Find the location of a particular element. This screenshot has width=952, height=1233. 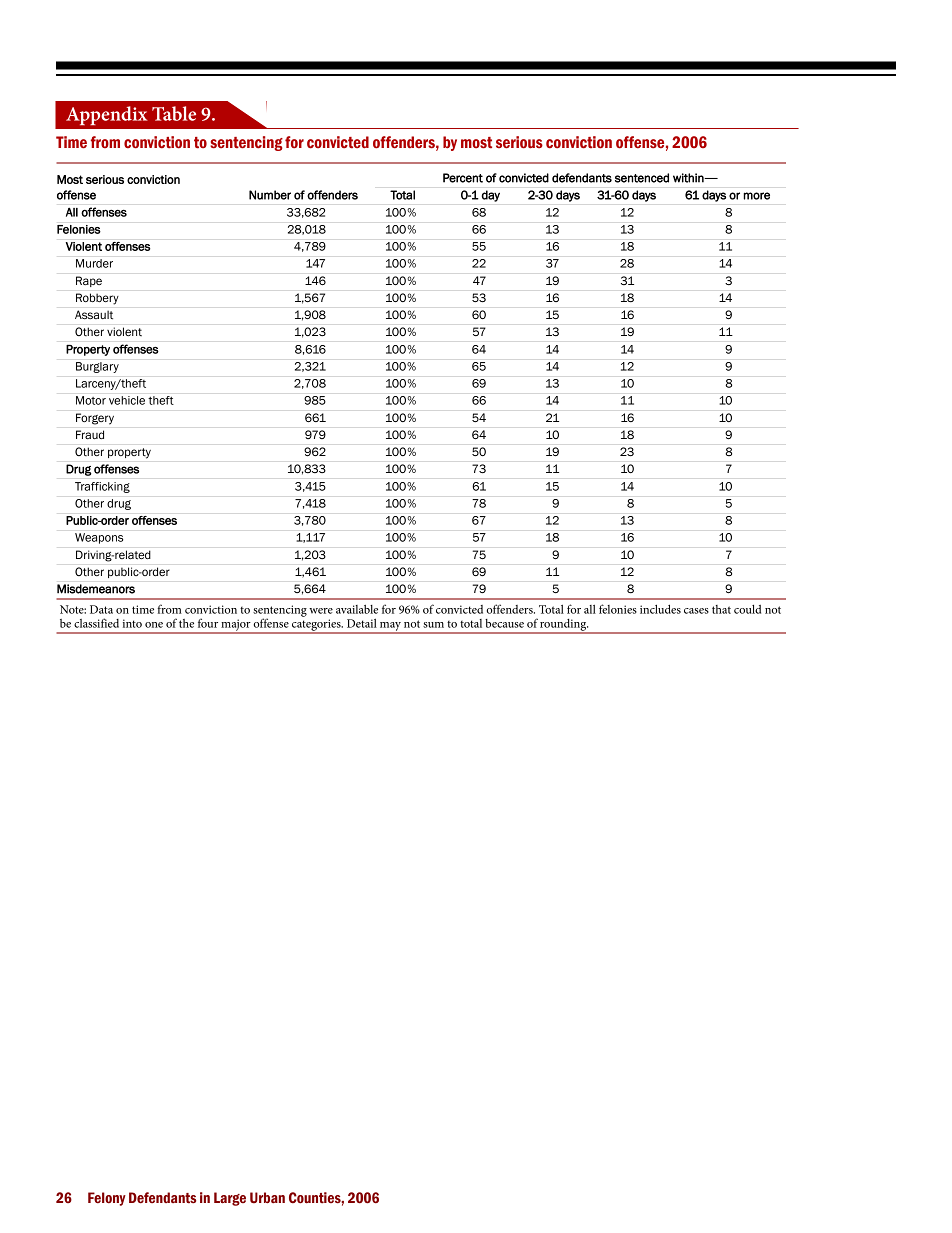

sum is located at coordinates (433, 625).
